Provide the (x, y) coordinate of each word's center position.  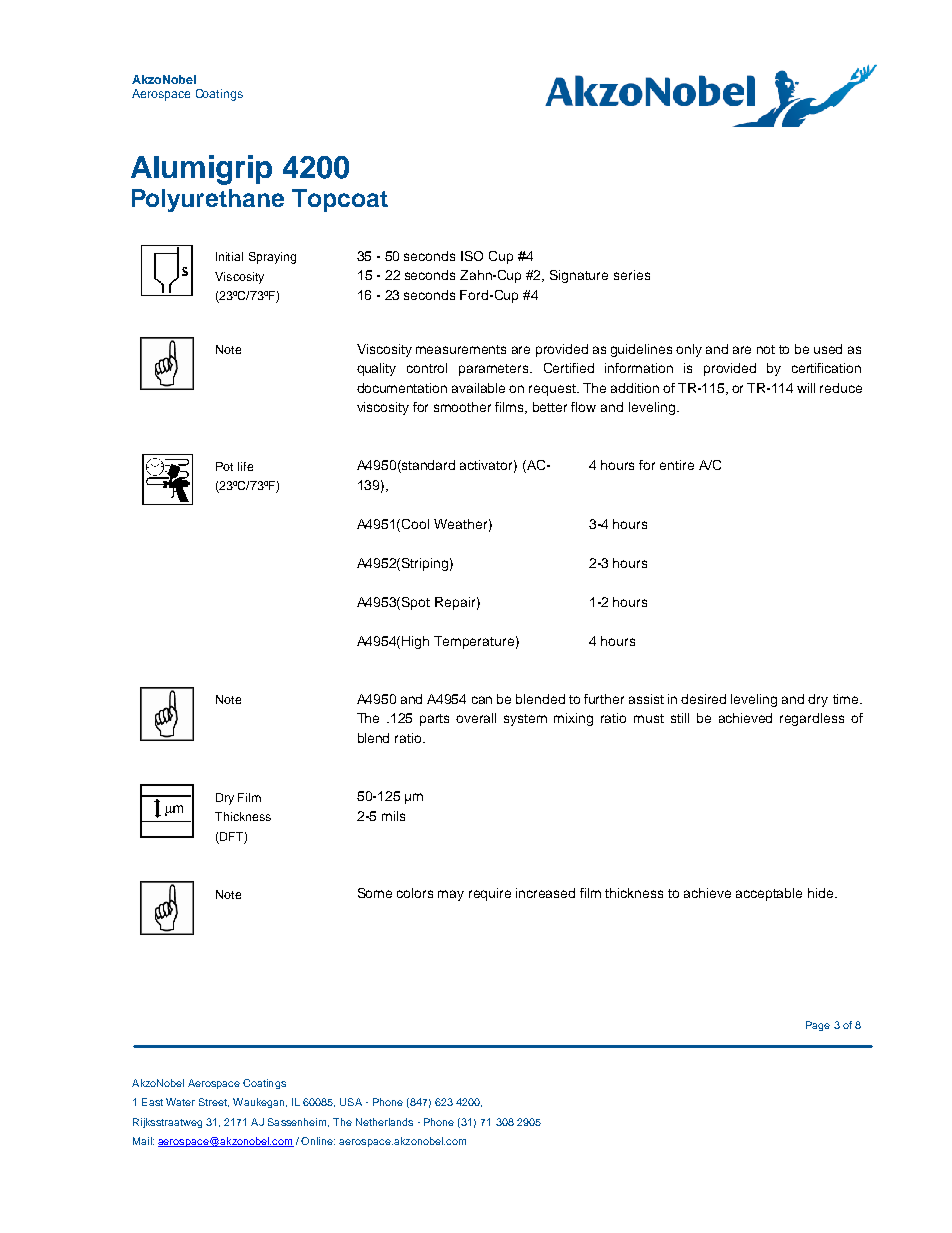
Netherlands (384, 1122)
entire (677, 465)
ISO (472, 256)
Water (180, 1102)
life (245, 466)
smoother (462, 407)
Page (818, 1026)
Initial (229, 256)
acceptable (769, 894)
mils (393, 816)
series (632, 275)
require (490, 894)
